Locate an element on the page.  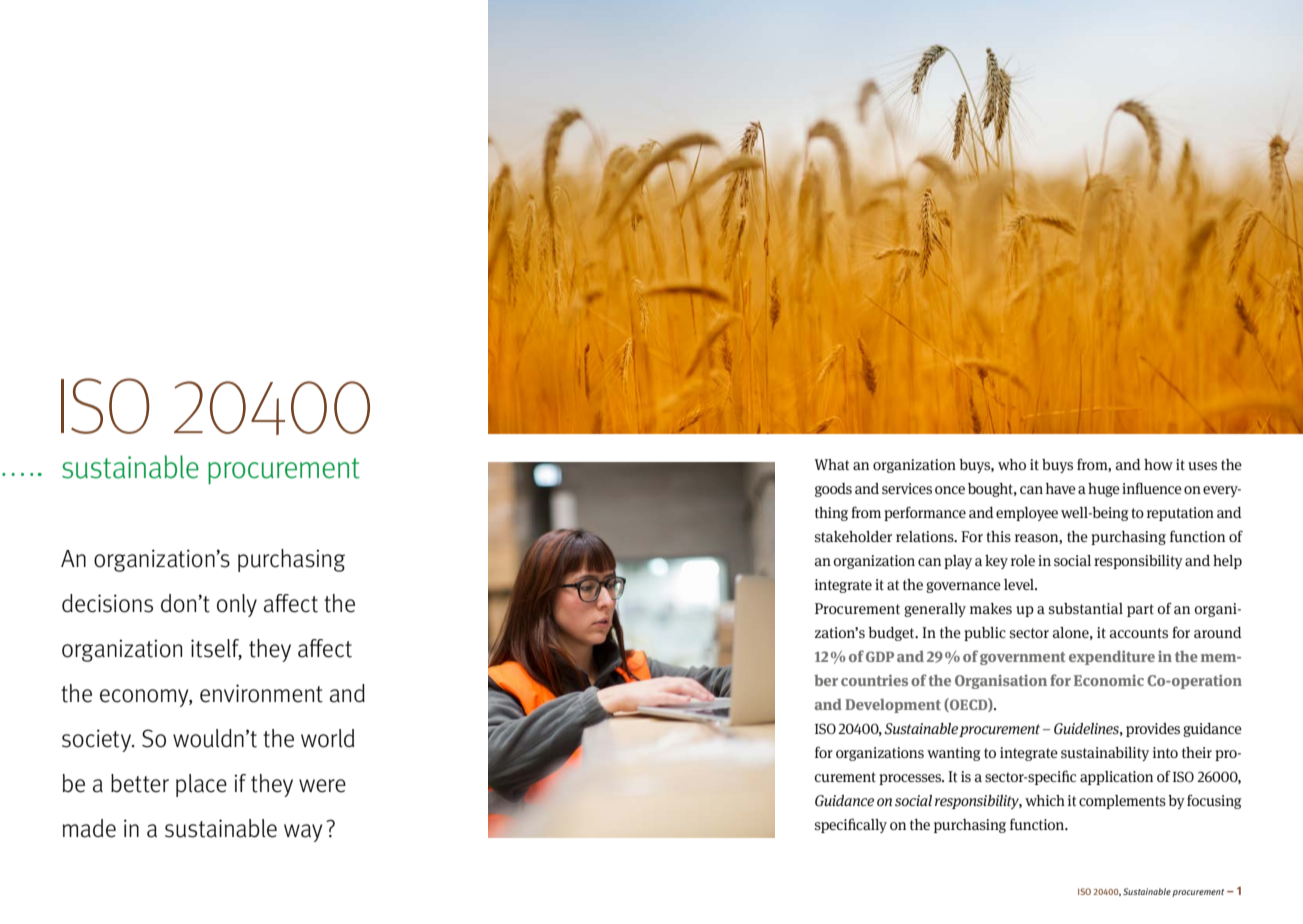
way is located at coordinates (303, 833).
